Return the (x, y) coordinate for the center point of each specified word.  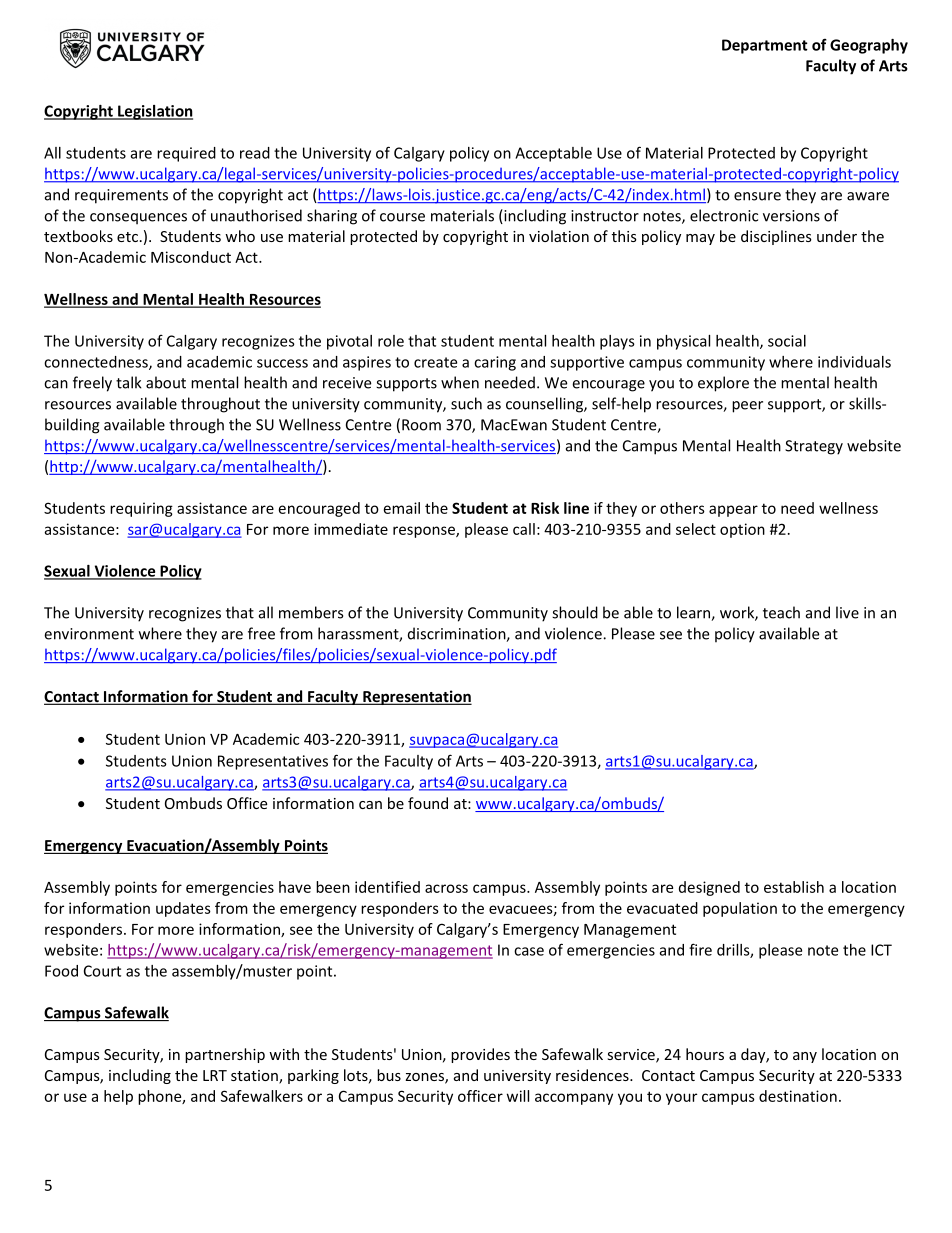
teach (781, 612)
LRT (215, 1075)
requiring (141, 509)
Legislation (154, 112)
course (402, 217)
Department (765, 46)
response (425, 532)
